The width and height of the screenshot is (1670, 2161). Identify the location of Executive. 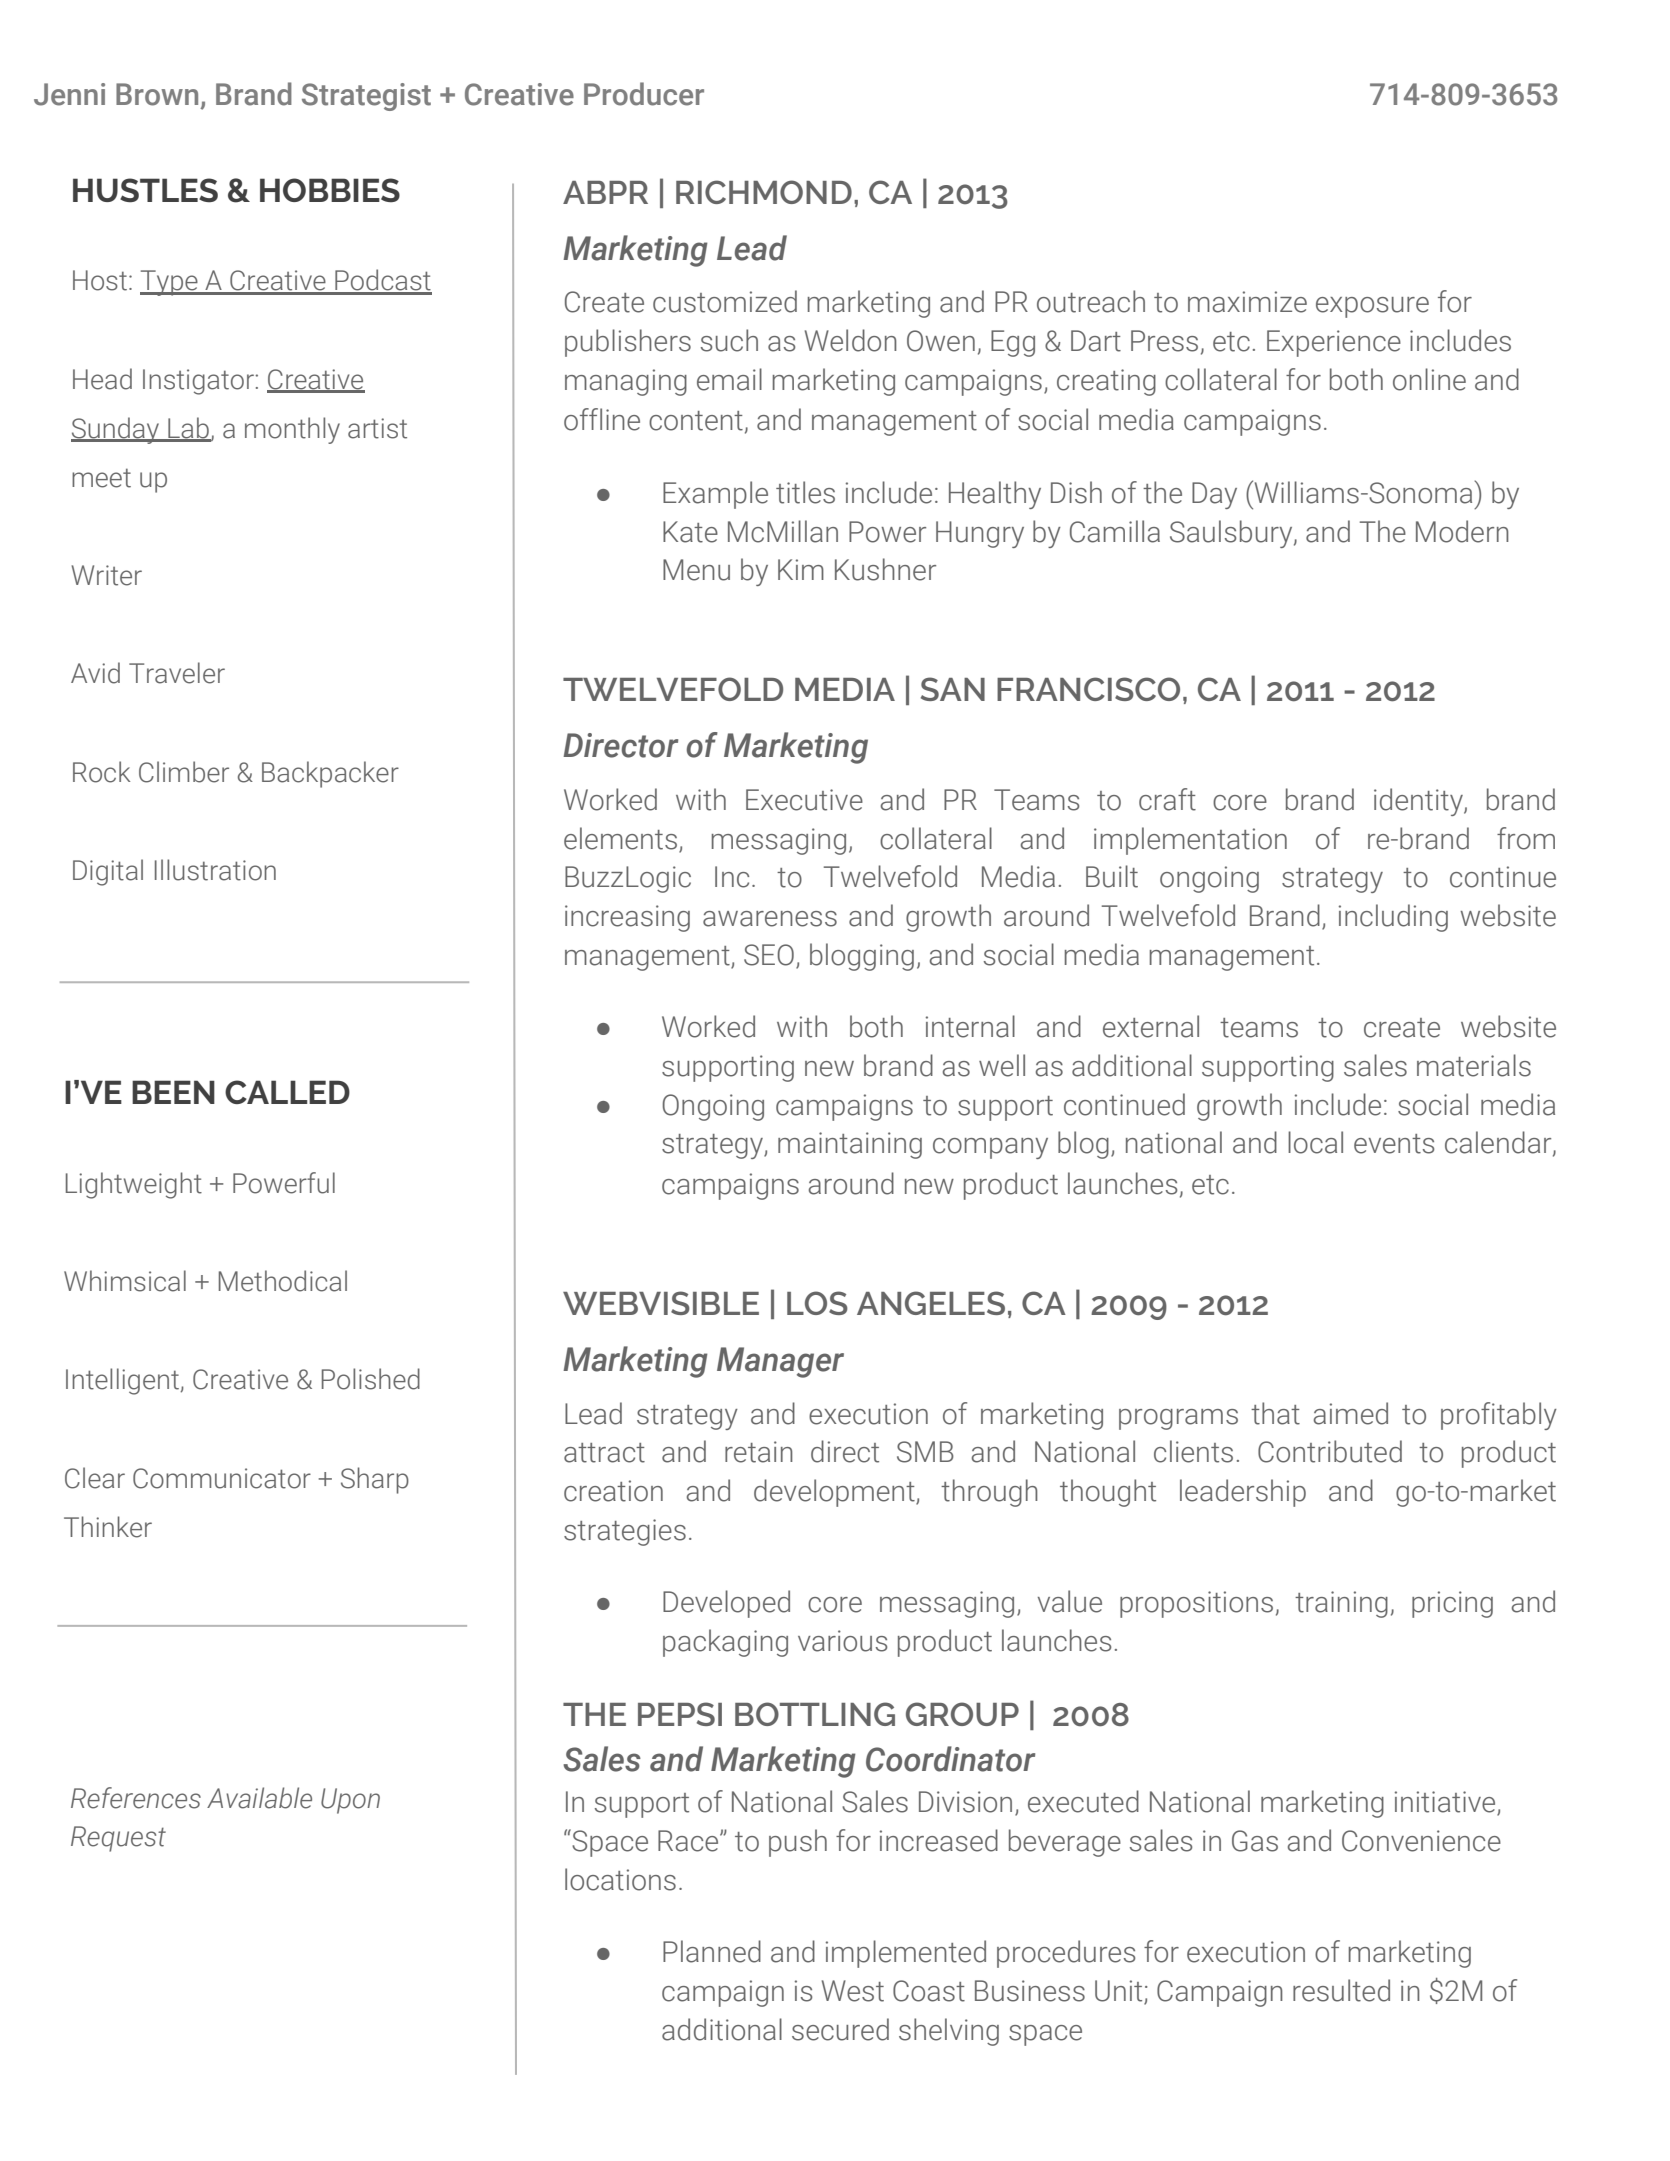
(804, 800).
